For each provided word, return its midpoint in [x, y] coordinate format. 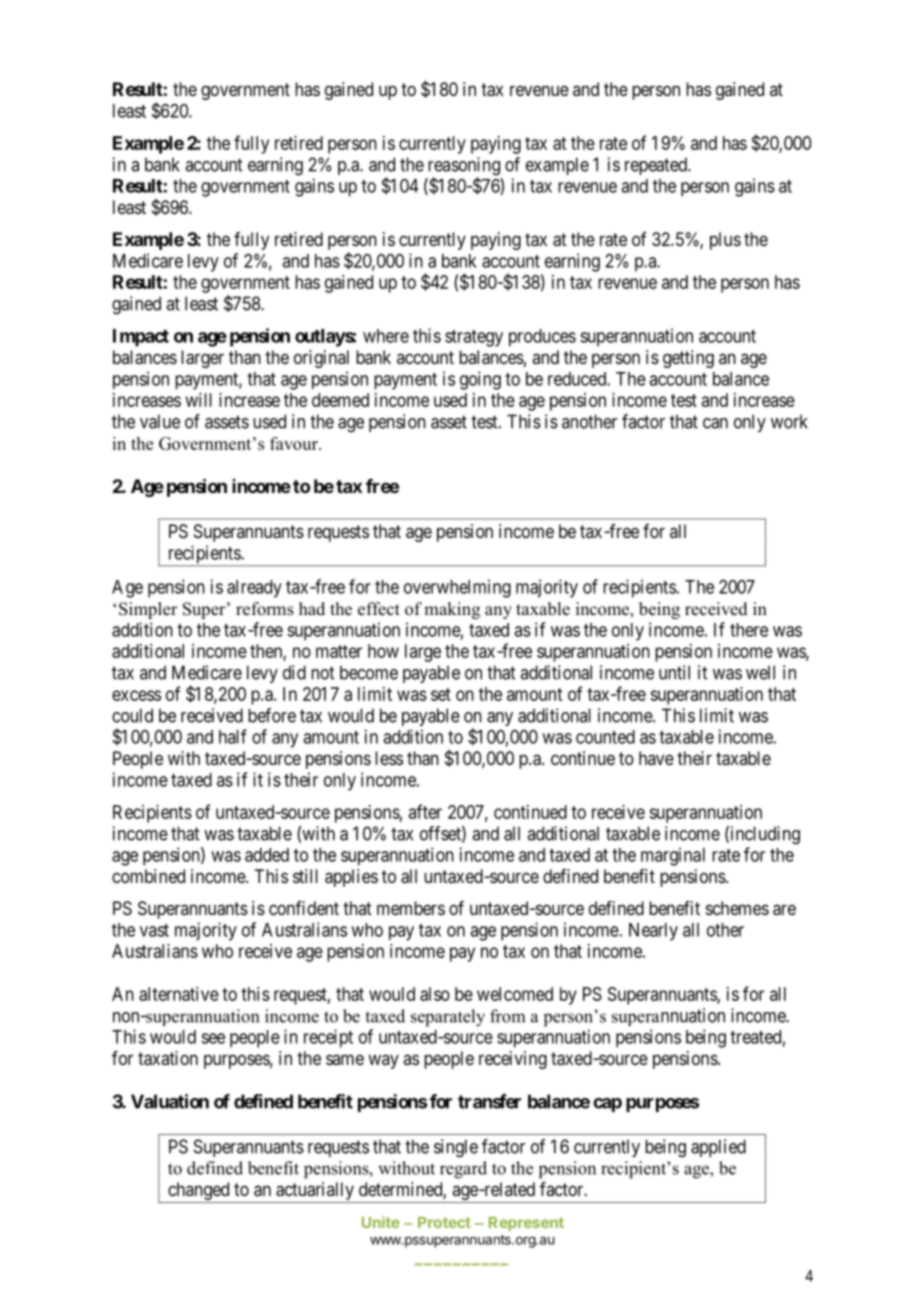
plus [725, 241]
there [749, 630]
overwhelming [457, 588]
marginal [673, 856]
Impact [141, 338]
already [254, 589]
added [267, 855]
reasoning [464, 167]
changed [199, 1192]
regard [463, 1170]
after [425, 811]
